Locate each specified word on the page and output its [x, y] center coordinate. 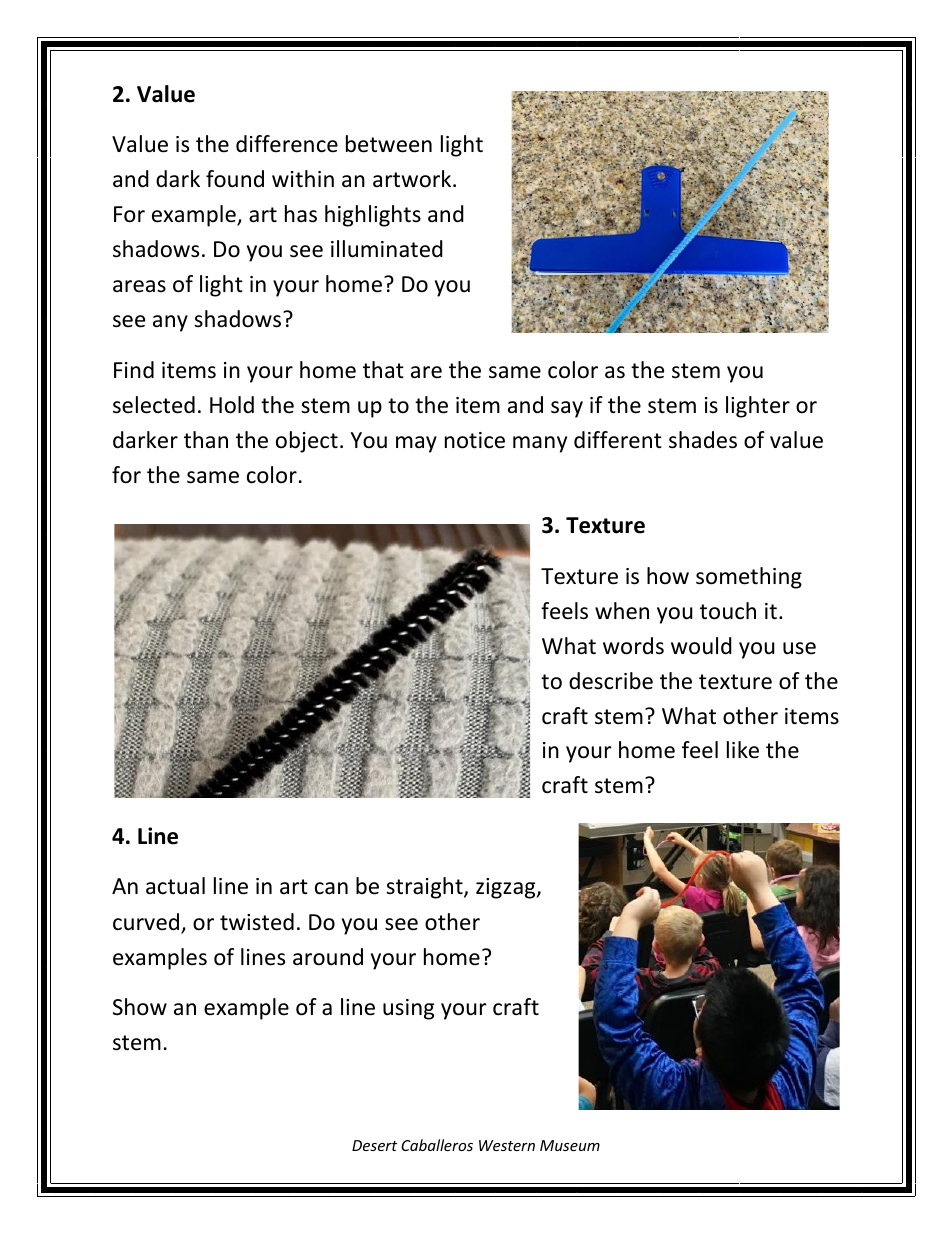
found [235, 179]
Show [140, 1007]
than [206, 440]
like [743, 750]
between [389, 144]
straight [425, 888]
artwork [413, 179]
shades [703, 440]
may [416, 444]
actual [175, 886]
